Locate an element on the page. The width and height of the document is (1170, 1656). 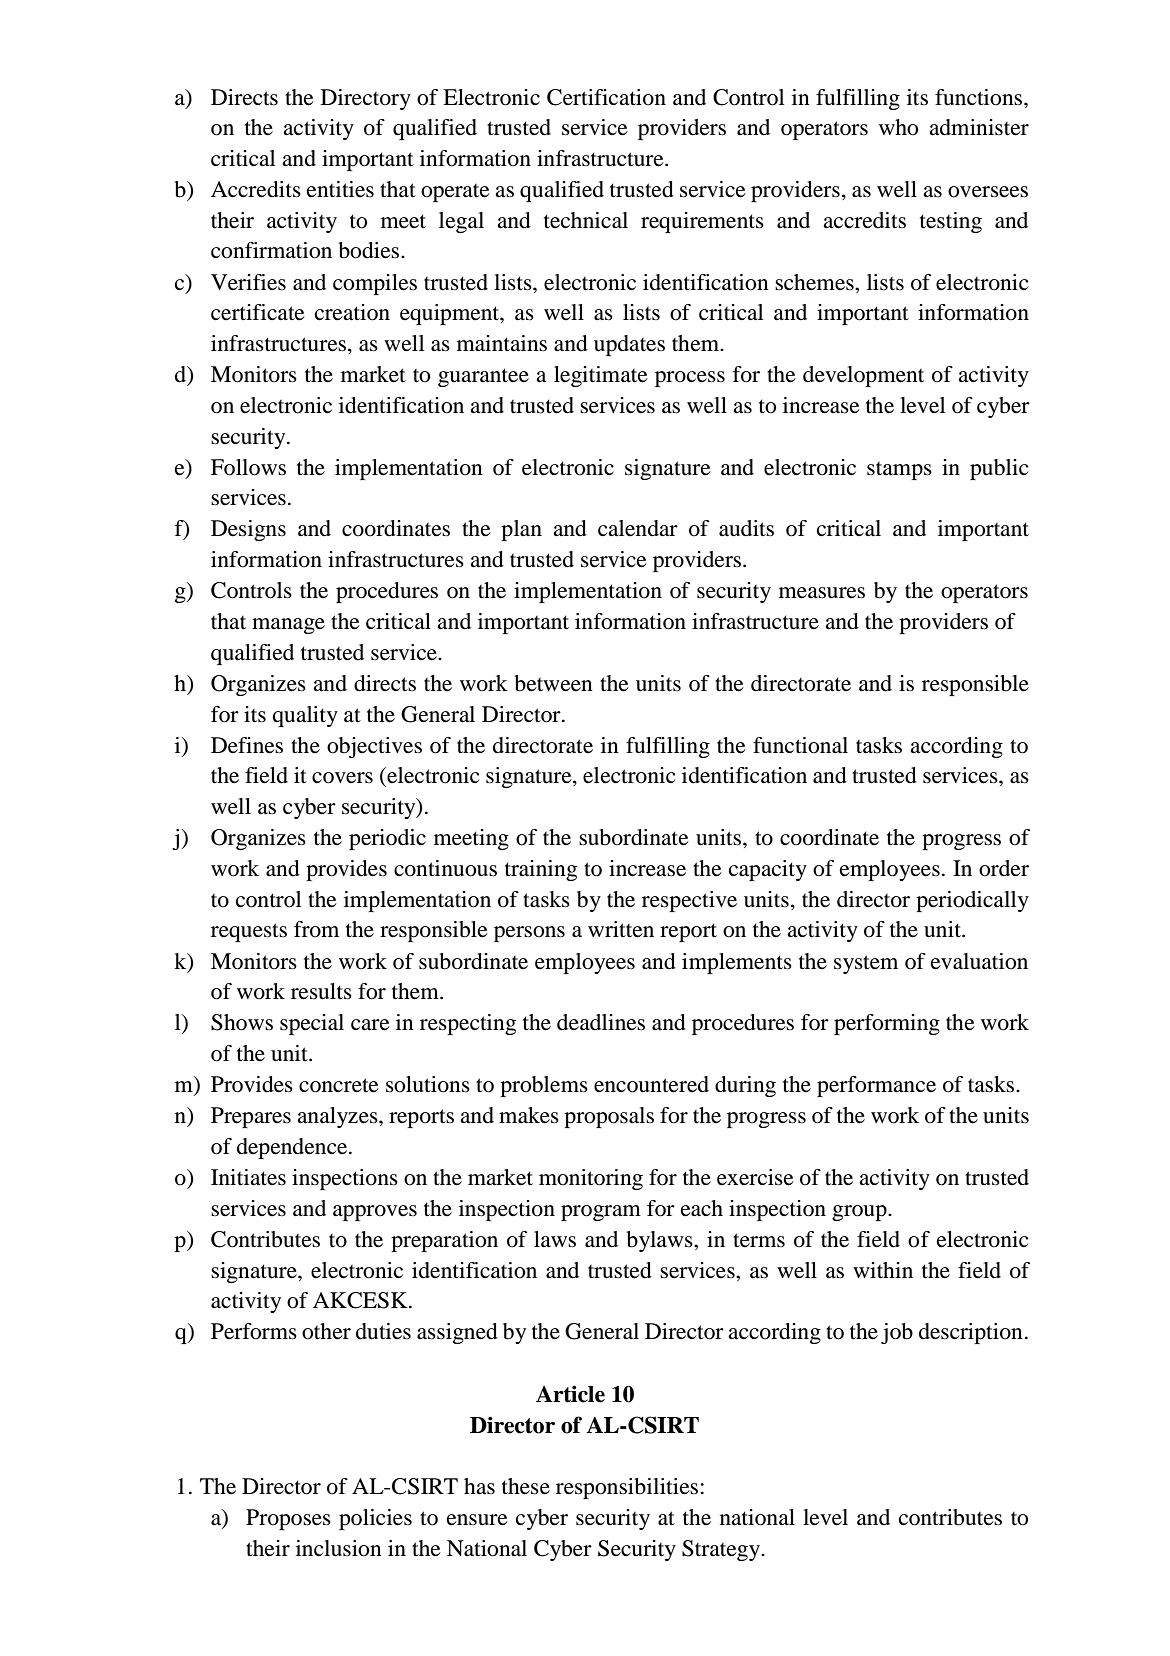
entities is located at coordinates (340, 189).
